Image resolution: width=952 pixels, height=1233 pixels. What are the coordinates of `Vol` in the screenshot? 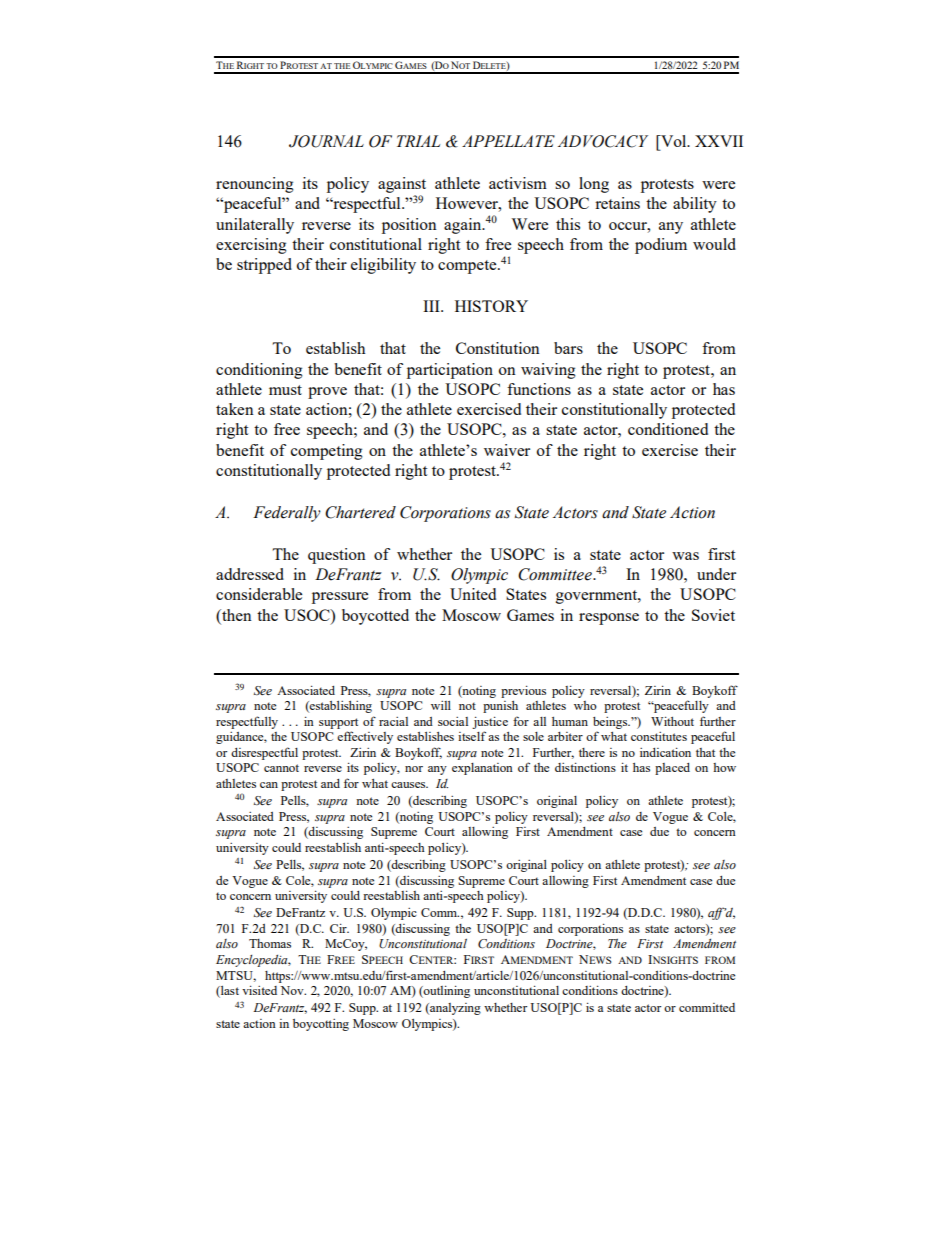 It's located at (674, 141).
